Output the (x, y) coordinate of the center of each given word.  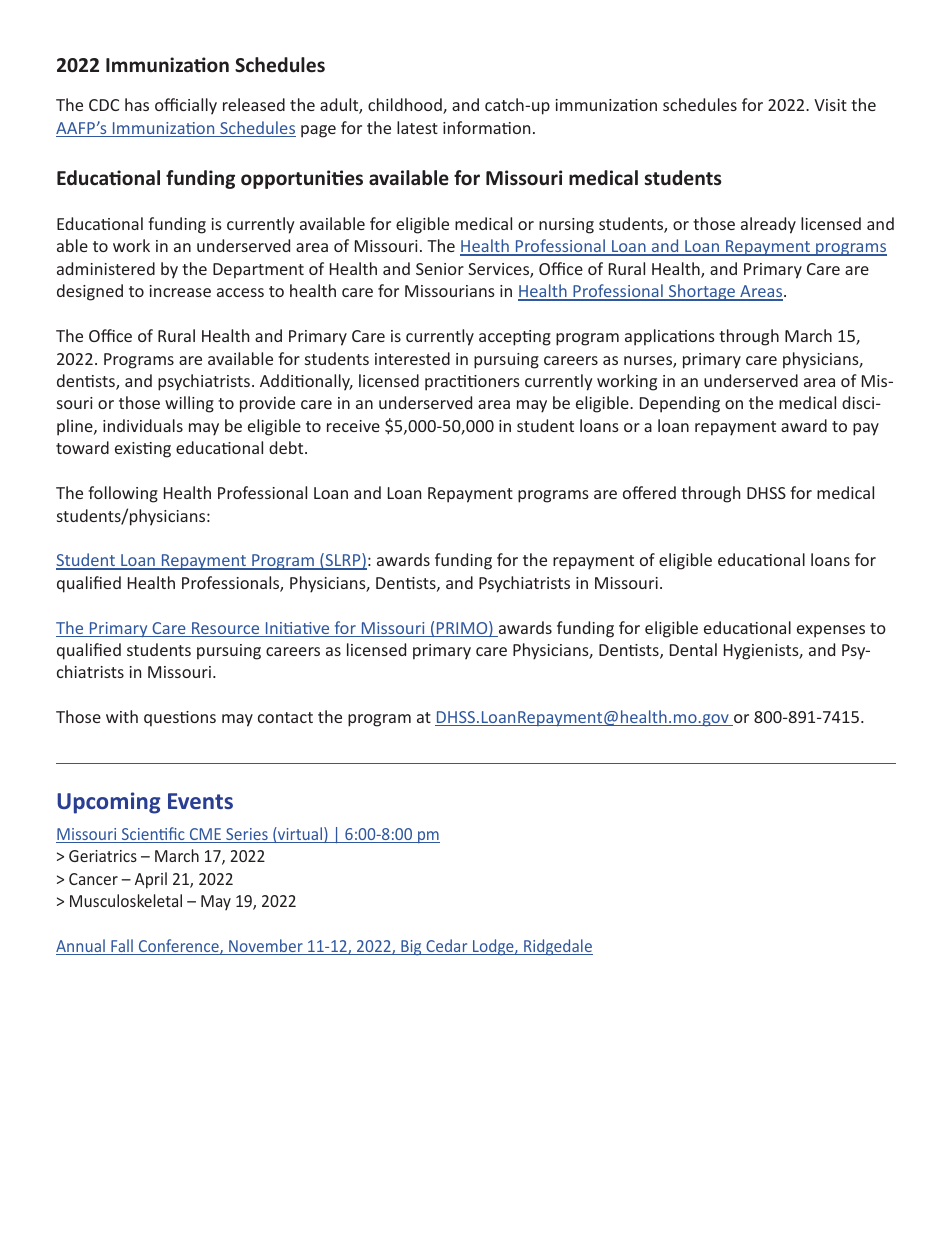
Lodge (493, 947)
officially (186, 106)
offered (649, 492)
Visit (830, 105)
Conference (179, 947)
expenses (831, 631)
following (123, 494)
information (486, 127)
